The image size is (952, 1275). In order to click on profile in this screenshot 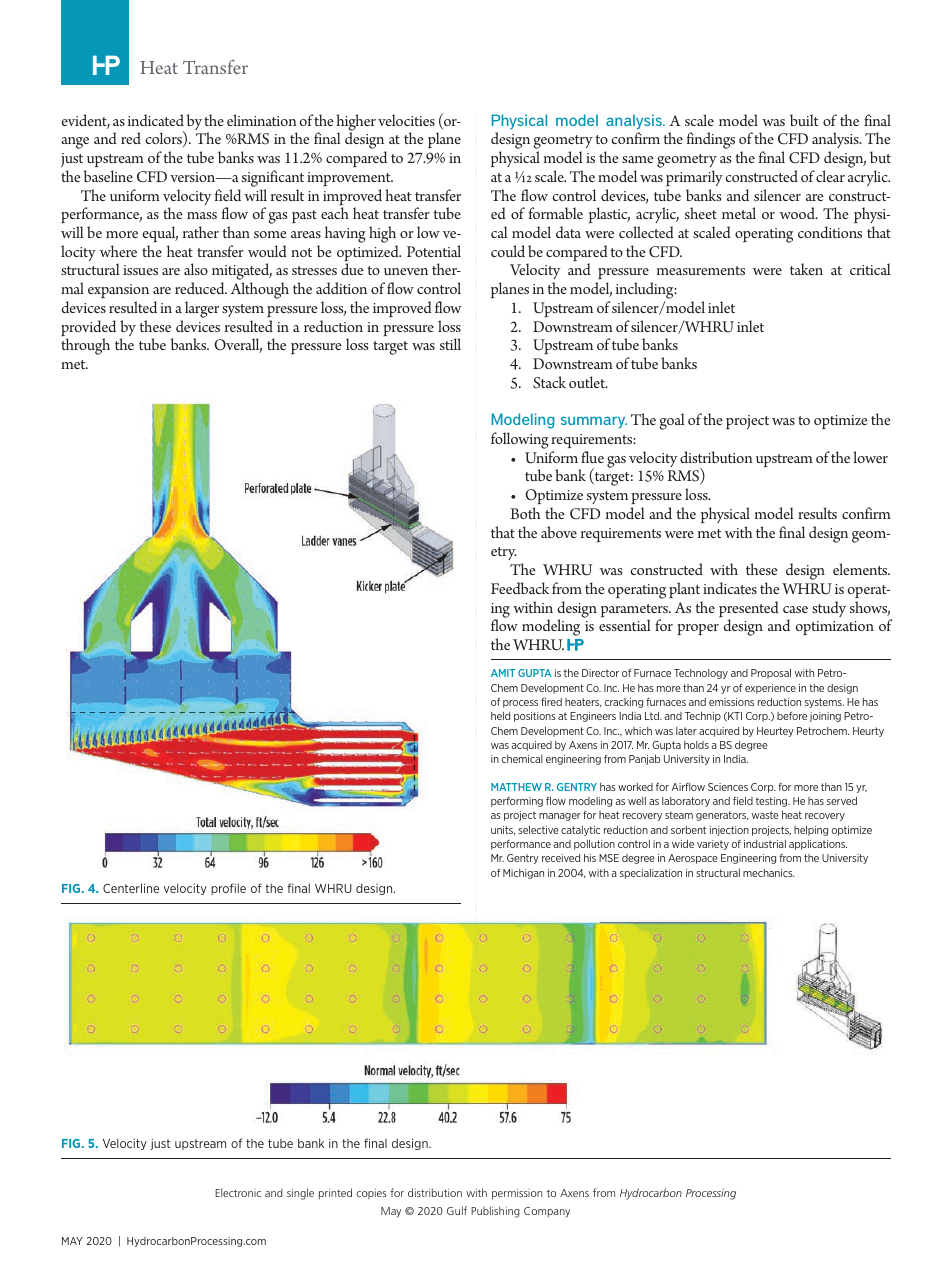, I will do `click(228, 889)`.
